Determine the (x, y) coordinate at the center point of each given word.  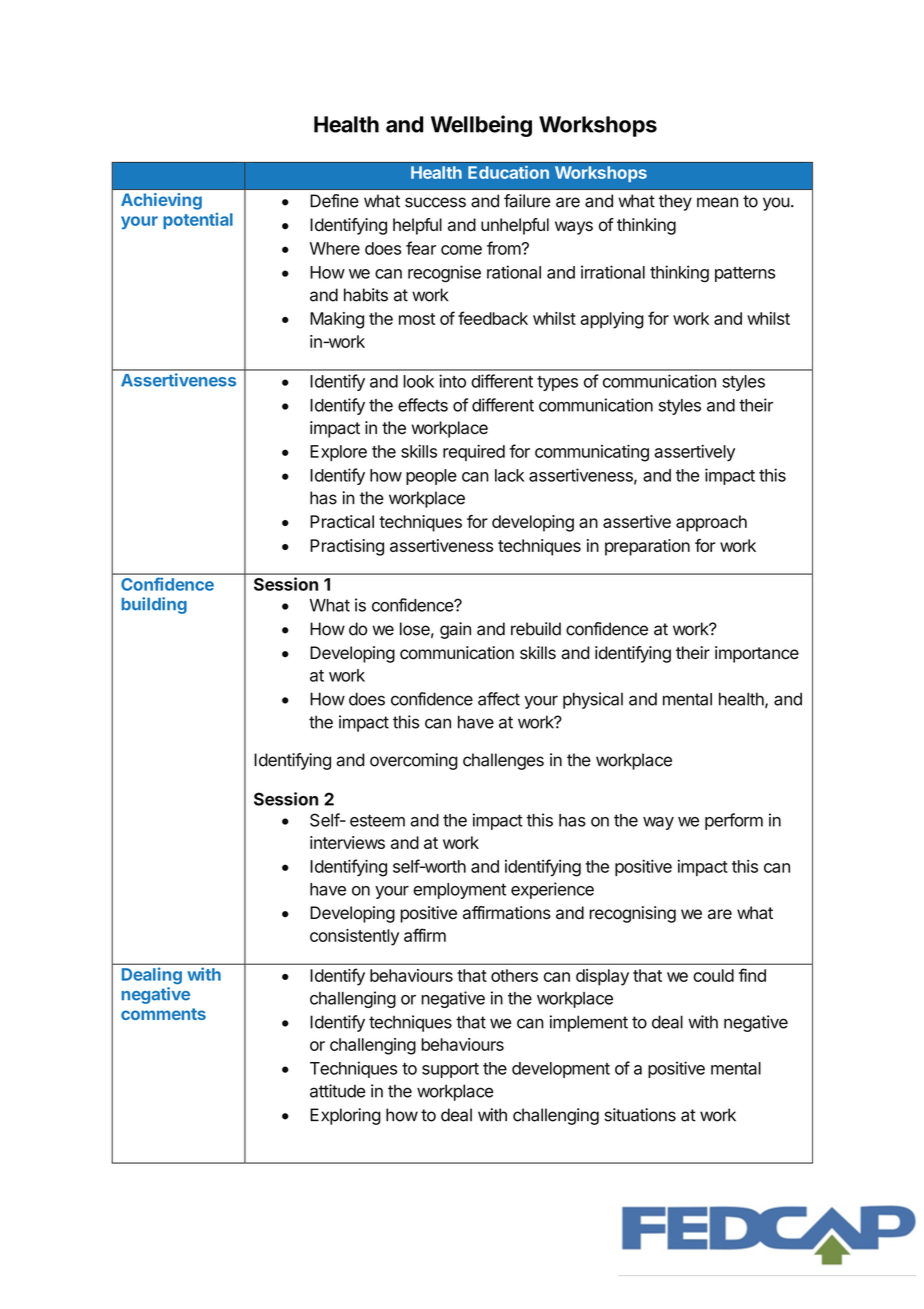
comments (163, 1014)
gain (455, 630)
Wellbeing (481, 126)
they (675, 202)
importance (757, 654)
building (154, 605)
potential (198, 221)
